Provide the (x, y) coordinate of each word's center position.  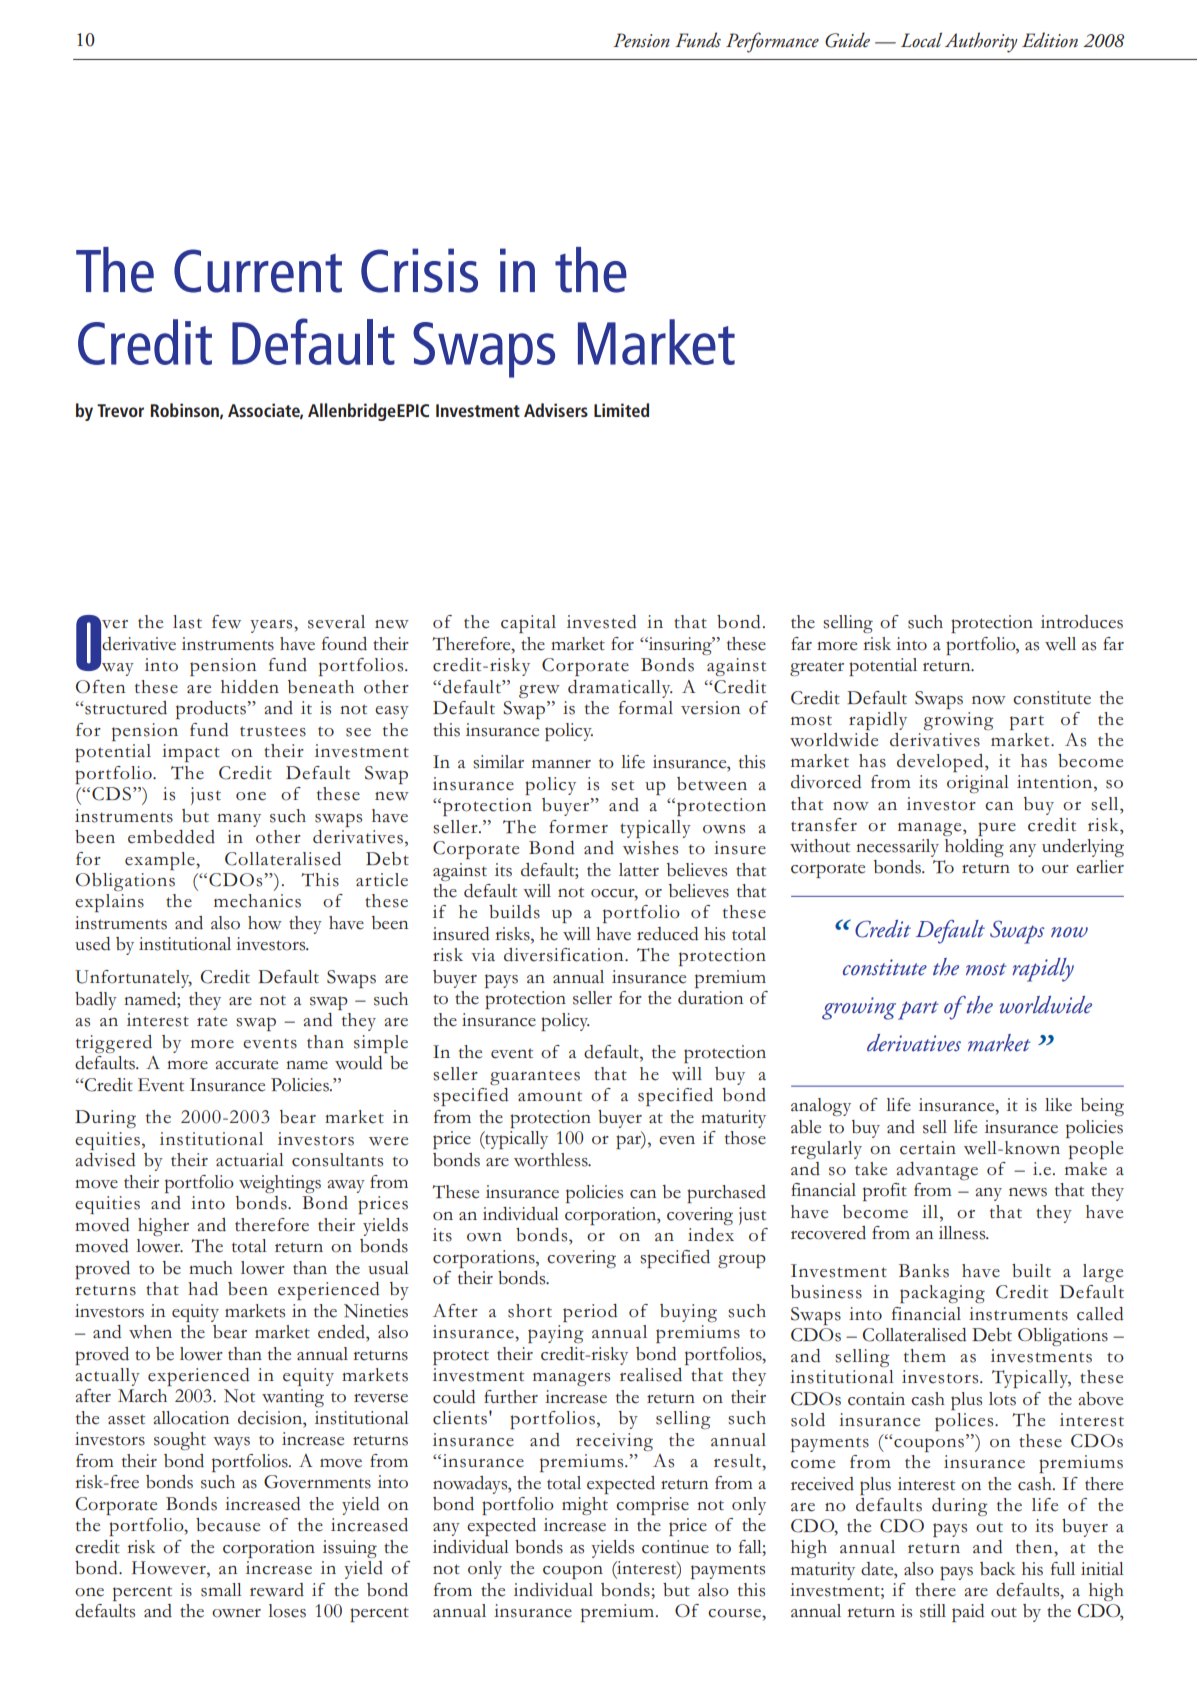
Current (258, 271)
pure (997, 829)
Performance (772, 42)
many (239, 820)
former (578, 827)
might (585, 1506)
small (221, 1590)
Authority (981, 42)
